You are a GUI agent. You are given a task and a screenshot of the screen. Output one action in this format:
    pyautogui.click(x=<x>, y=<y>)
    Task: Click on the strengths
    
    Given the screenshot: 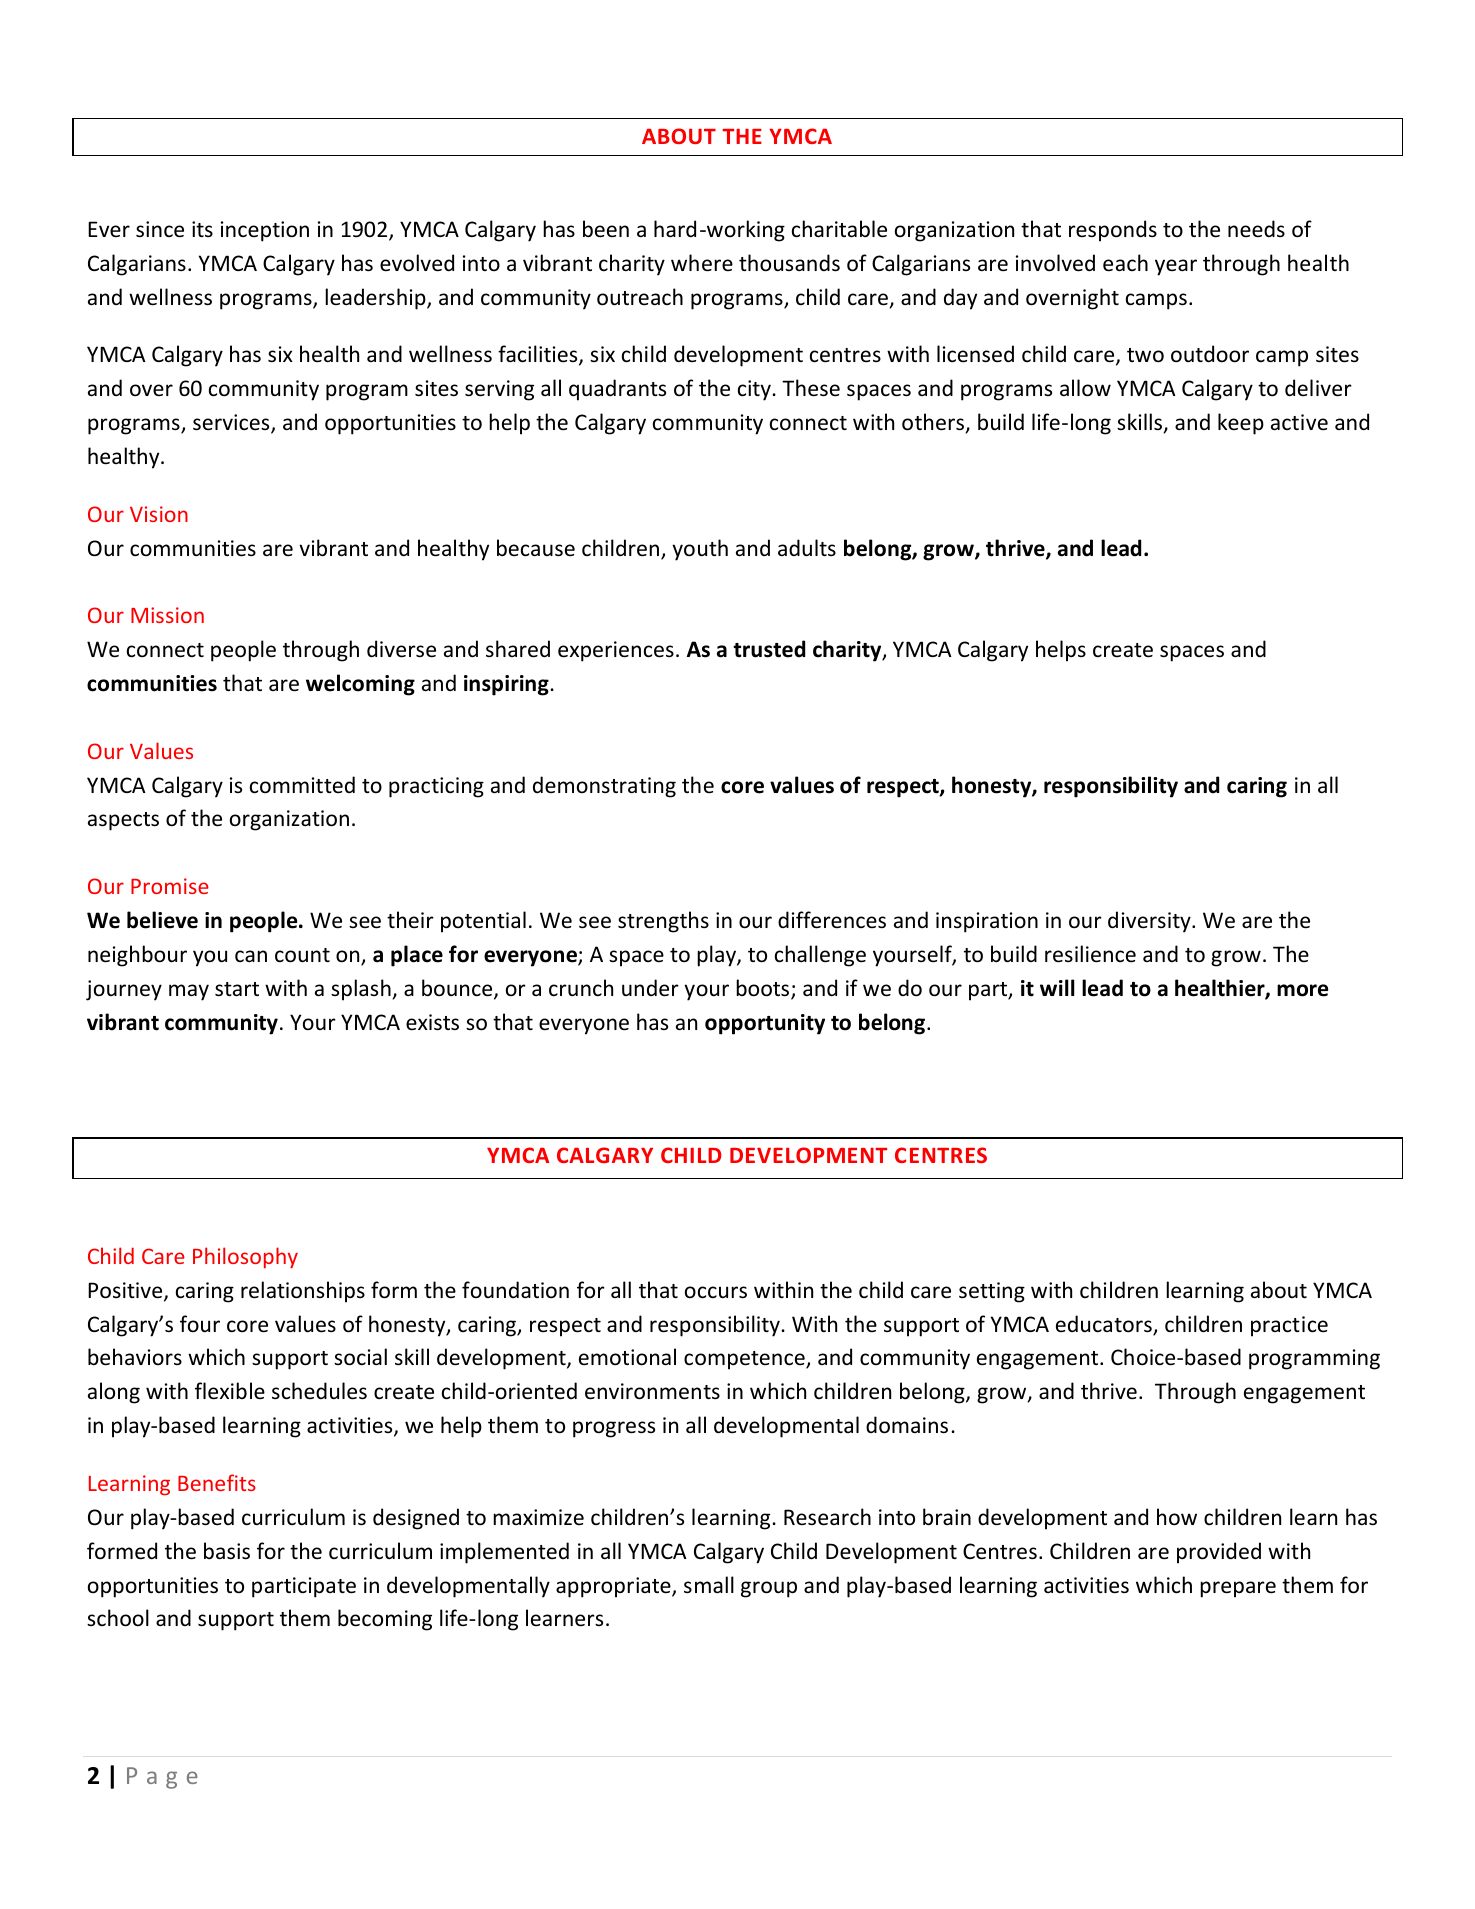 What is the action you would take?
    pyautogui.click(x=663, y=922)
